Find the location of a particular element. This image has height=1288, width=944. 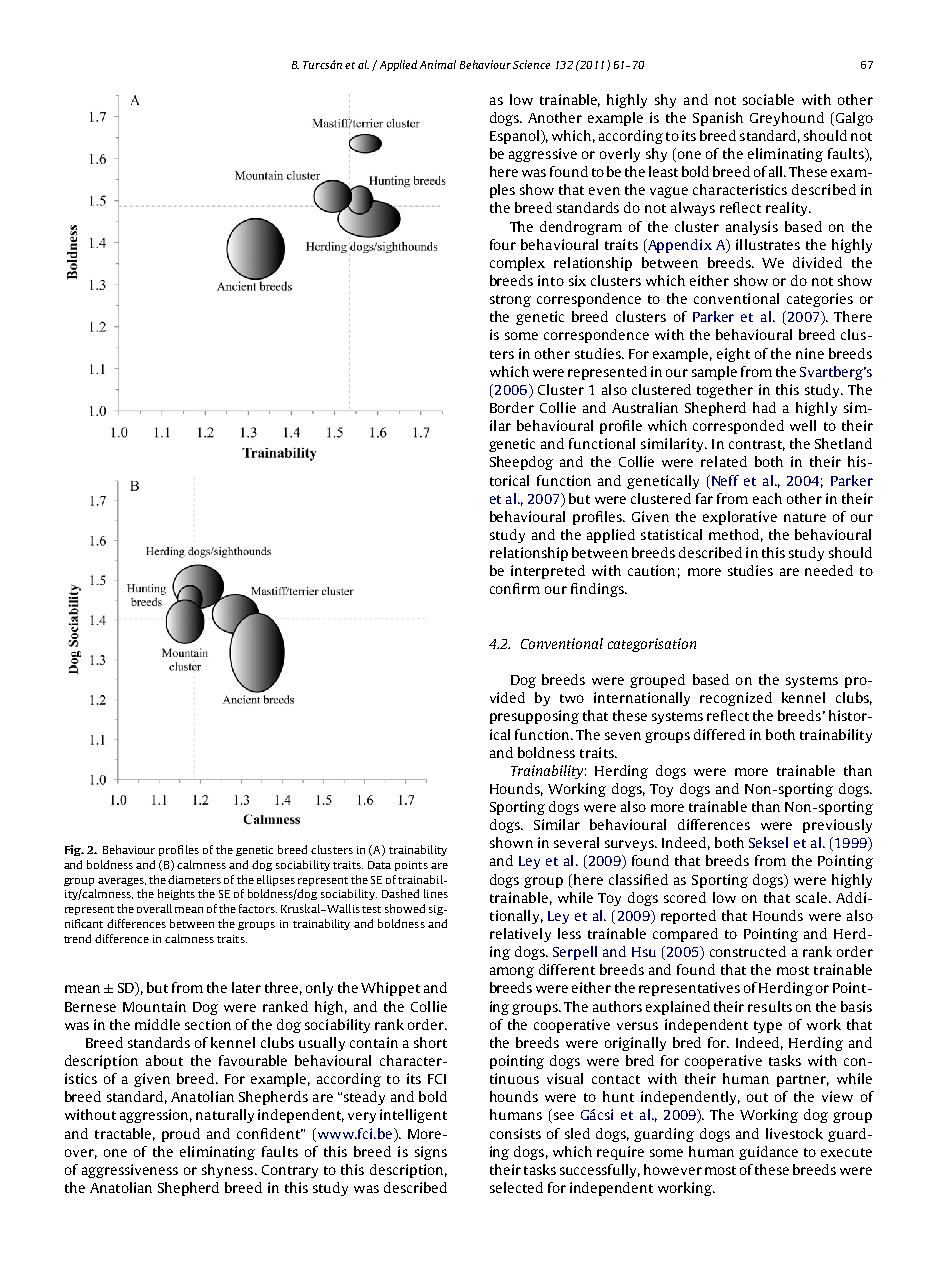

interpreted is located at coordinates (548, 572).
